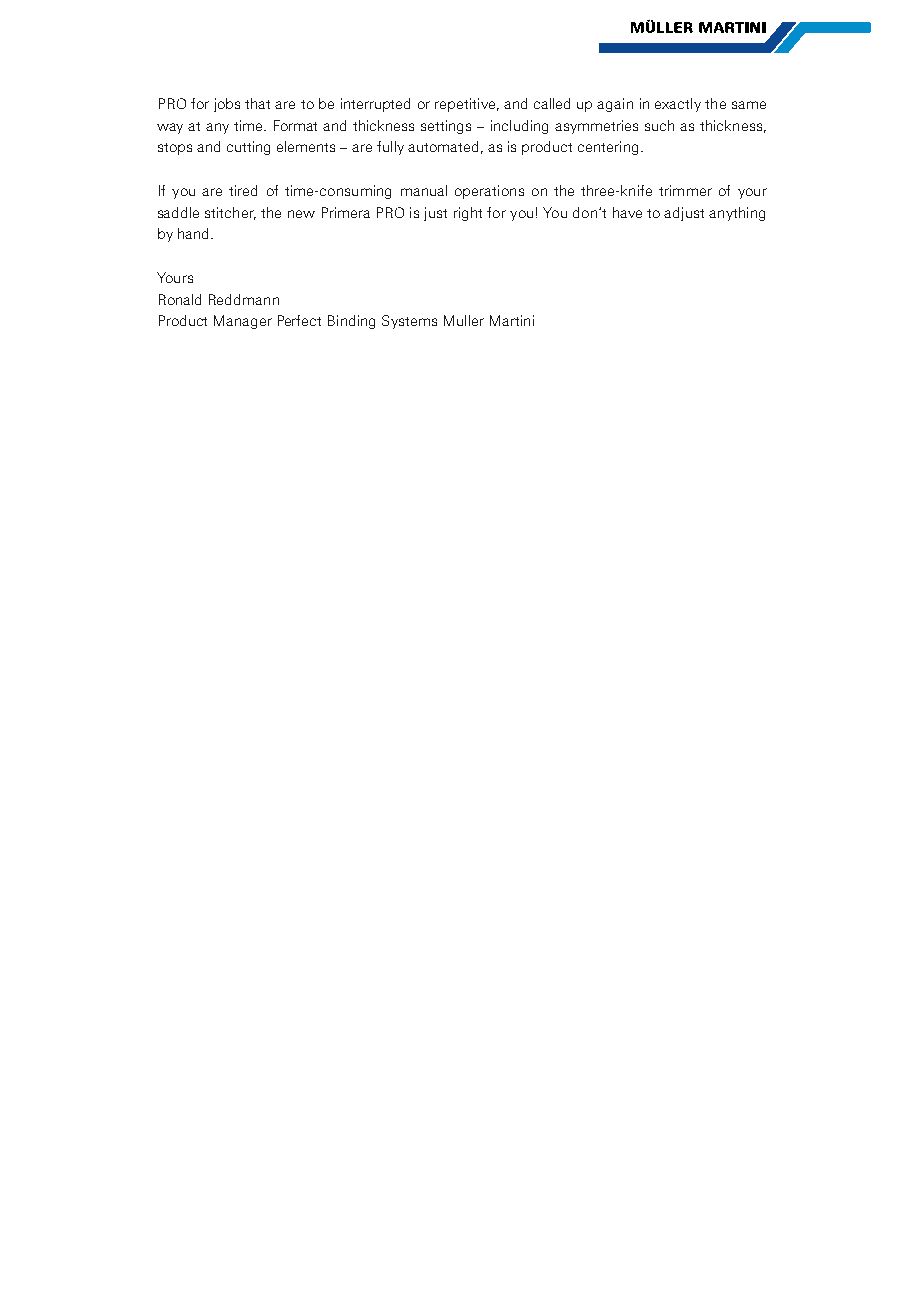  Describe the element at coordinates (678, 105) in the screenshot. I see `exactly` at that location.
